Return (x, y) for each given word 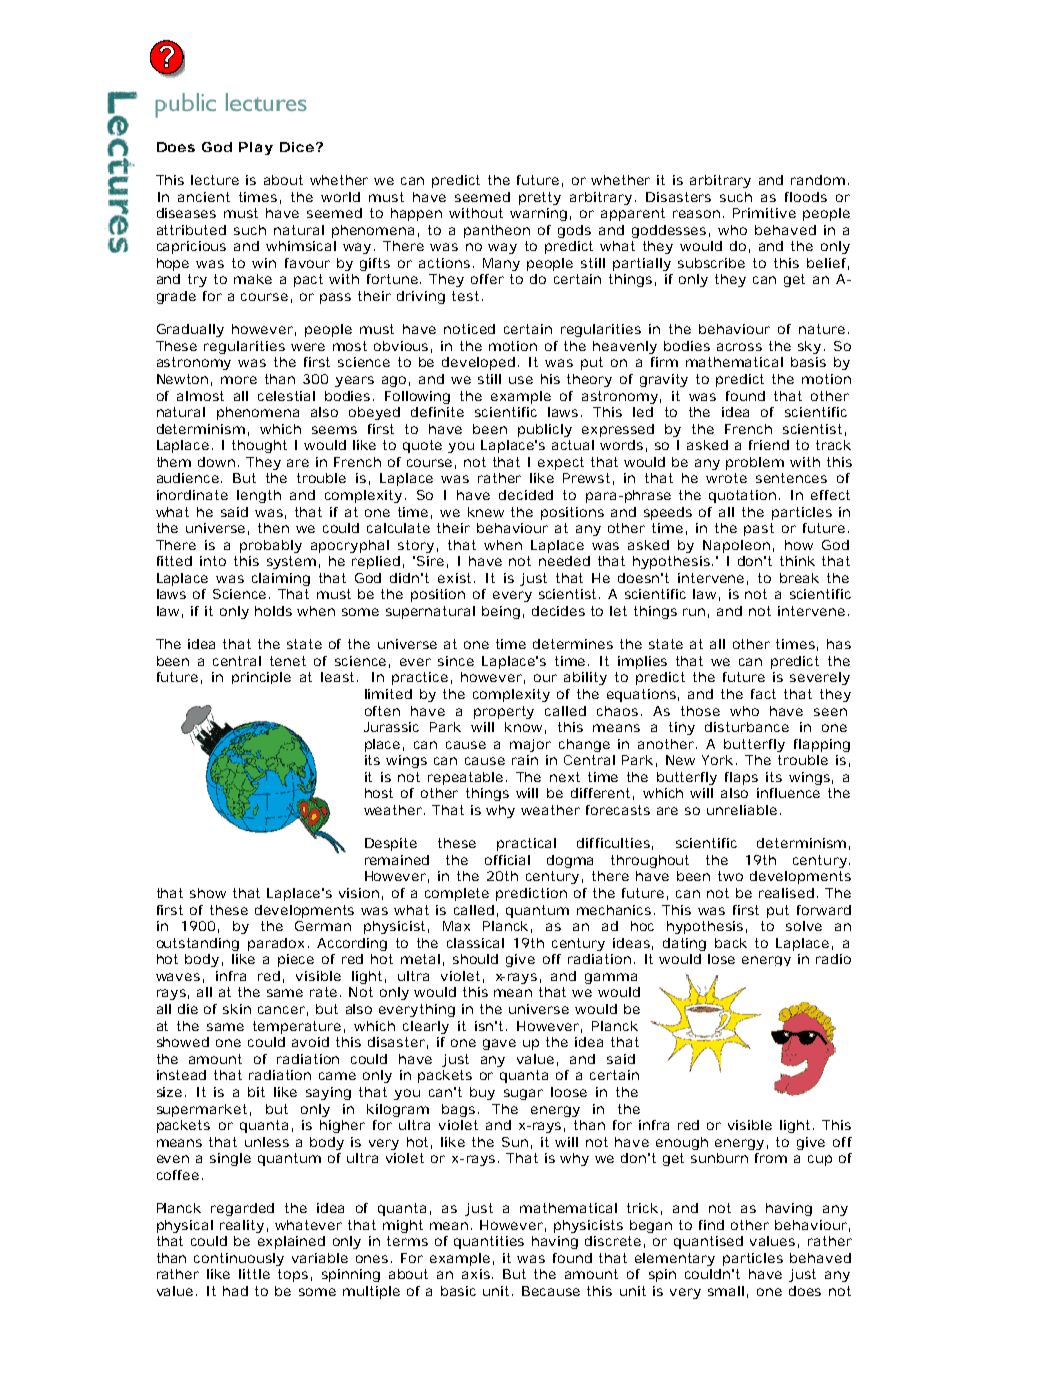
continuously (239, 1259)
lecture (215, 180)
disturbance (747, 727)
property (504, 712)
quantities (489, 1242)
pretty (540, 198)
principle (261, 678)
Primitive (764, 213)
